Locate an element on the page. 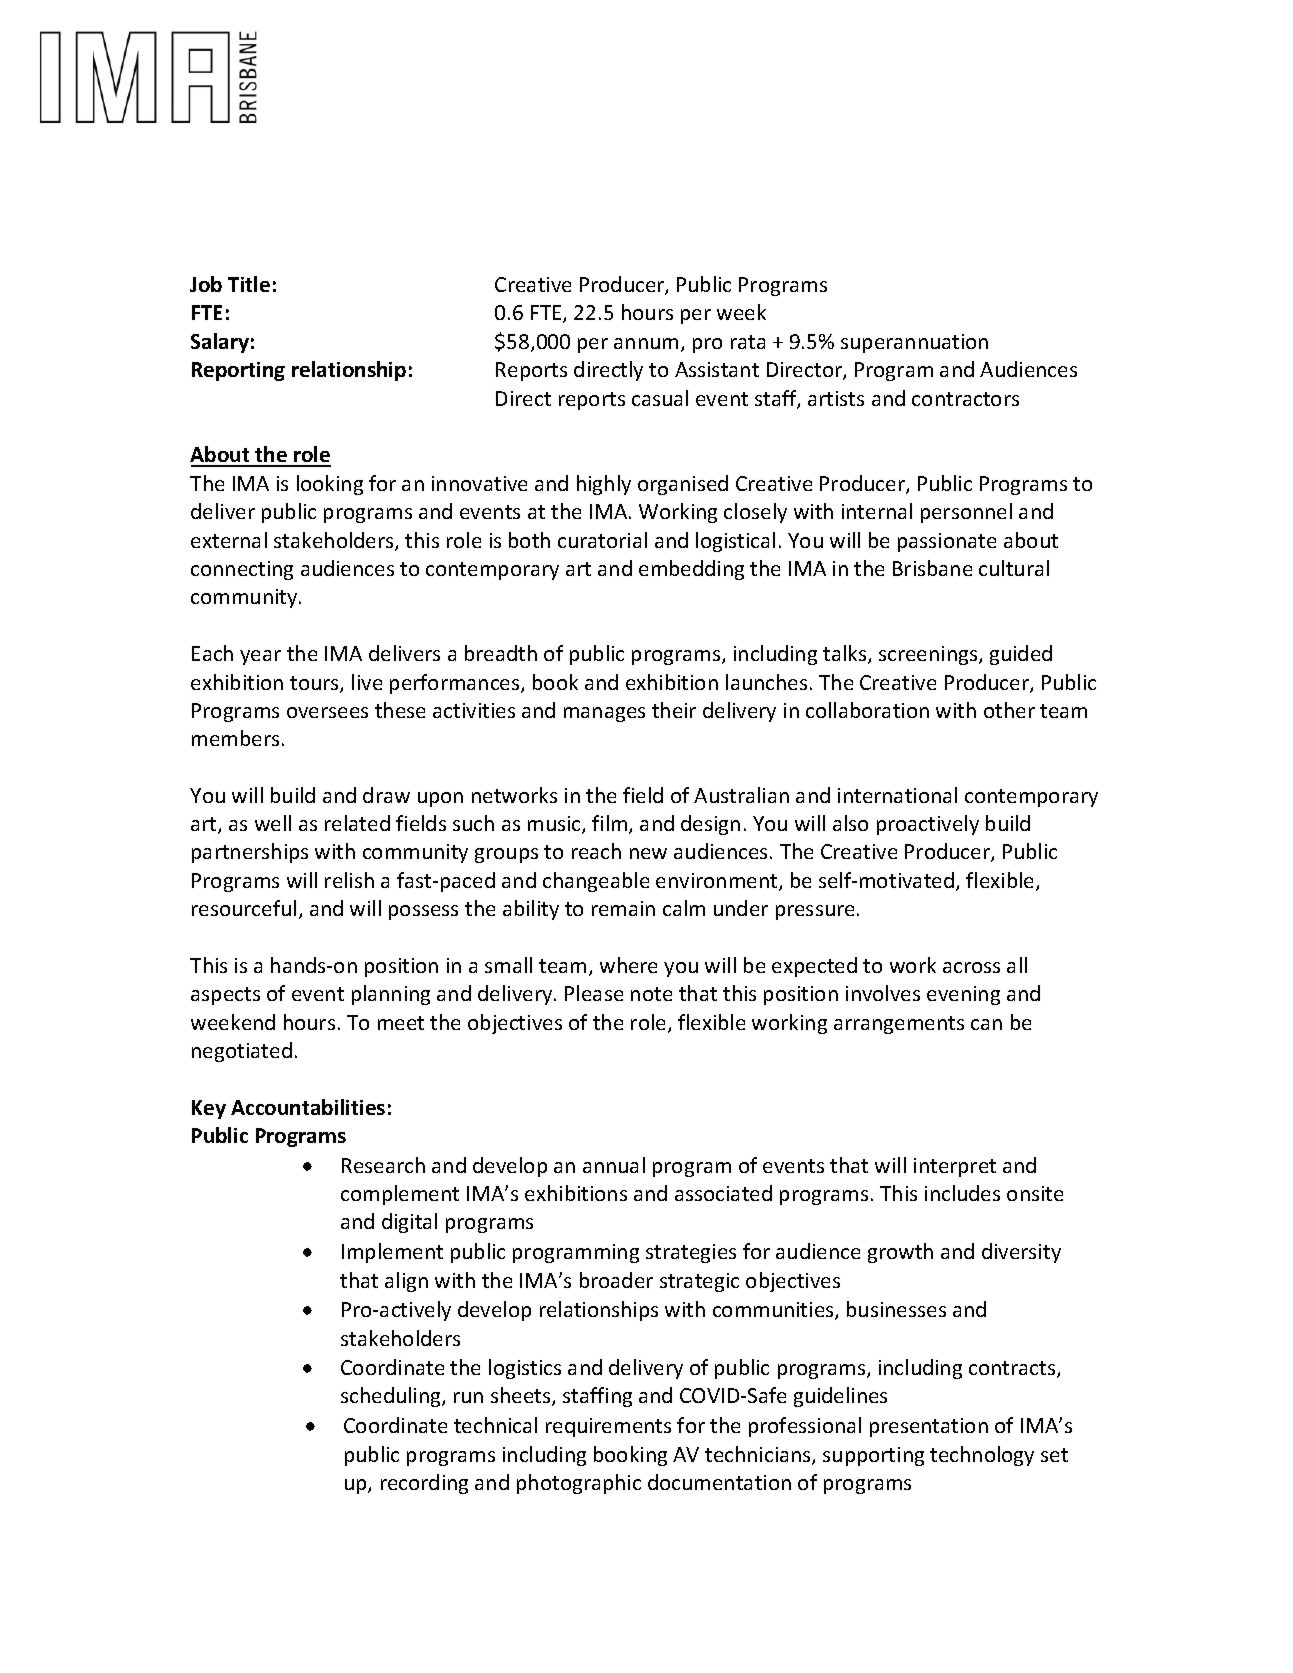 This image has width=1293, height=1673. superannuation is located at coordinates (914, 343).
